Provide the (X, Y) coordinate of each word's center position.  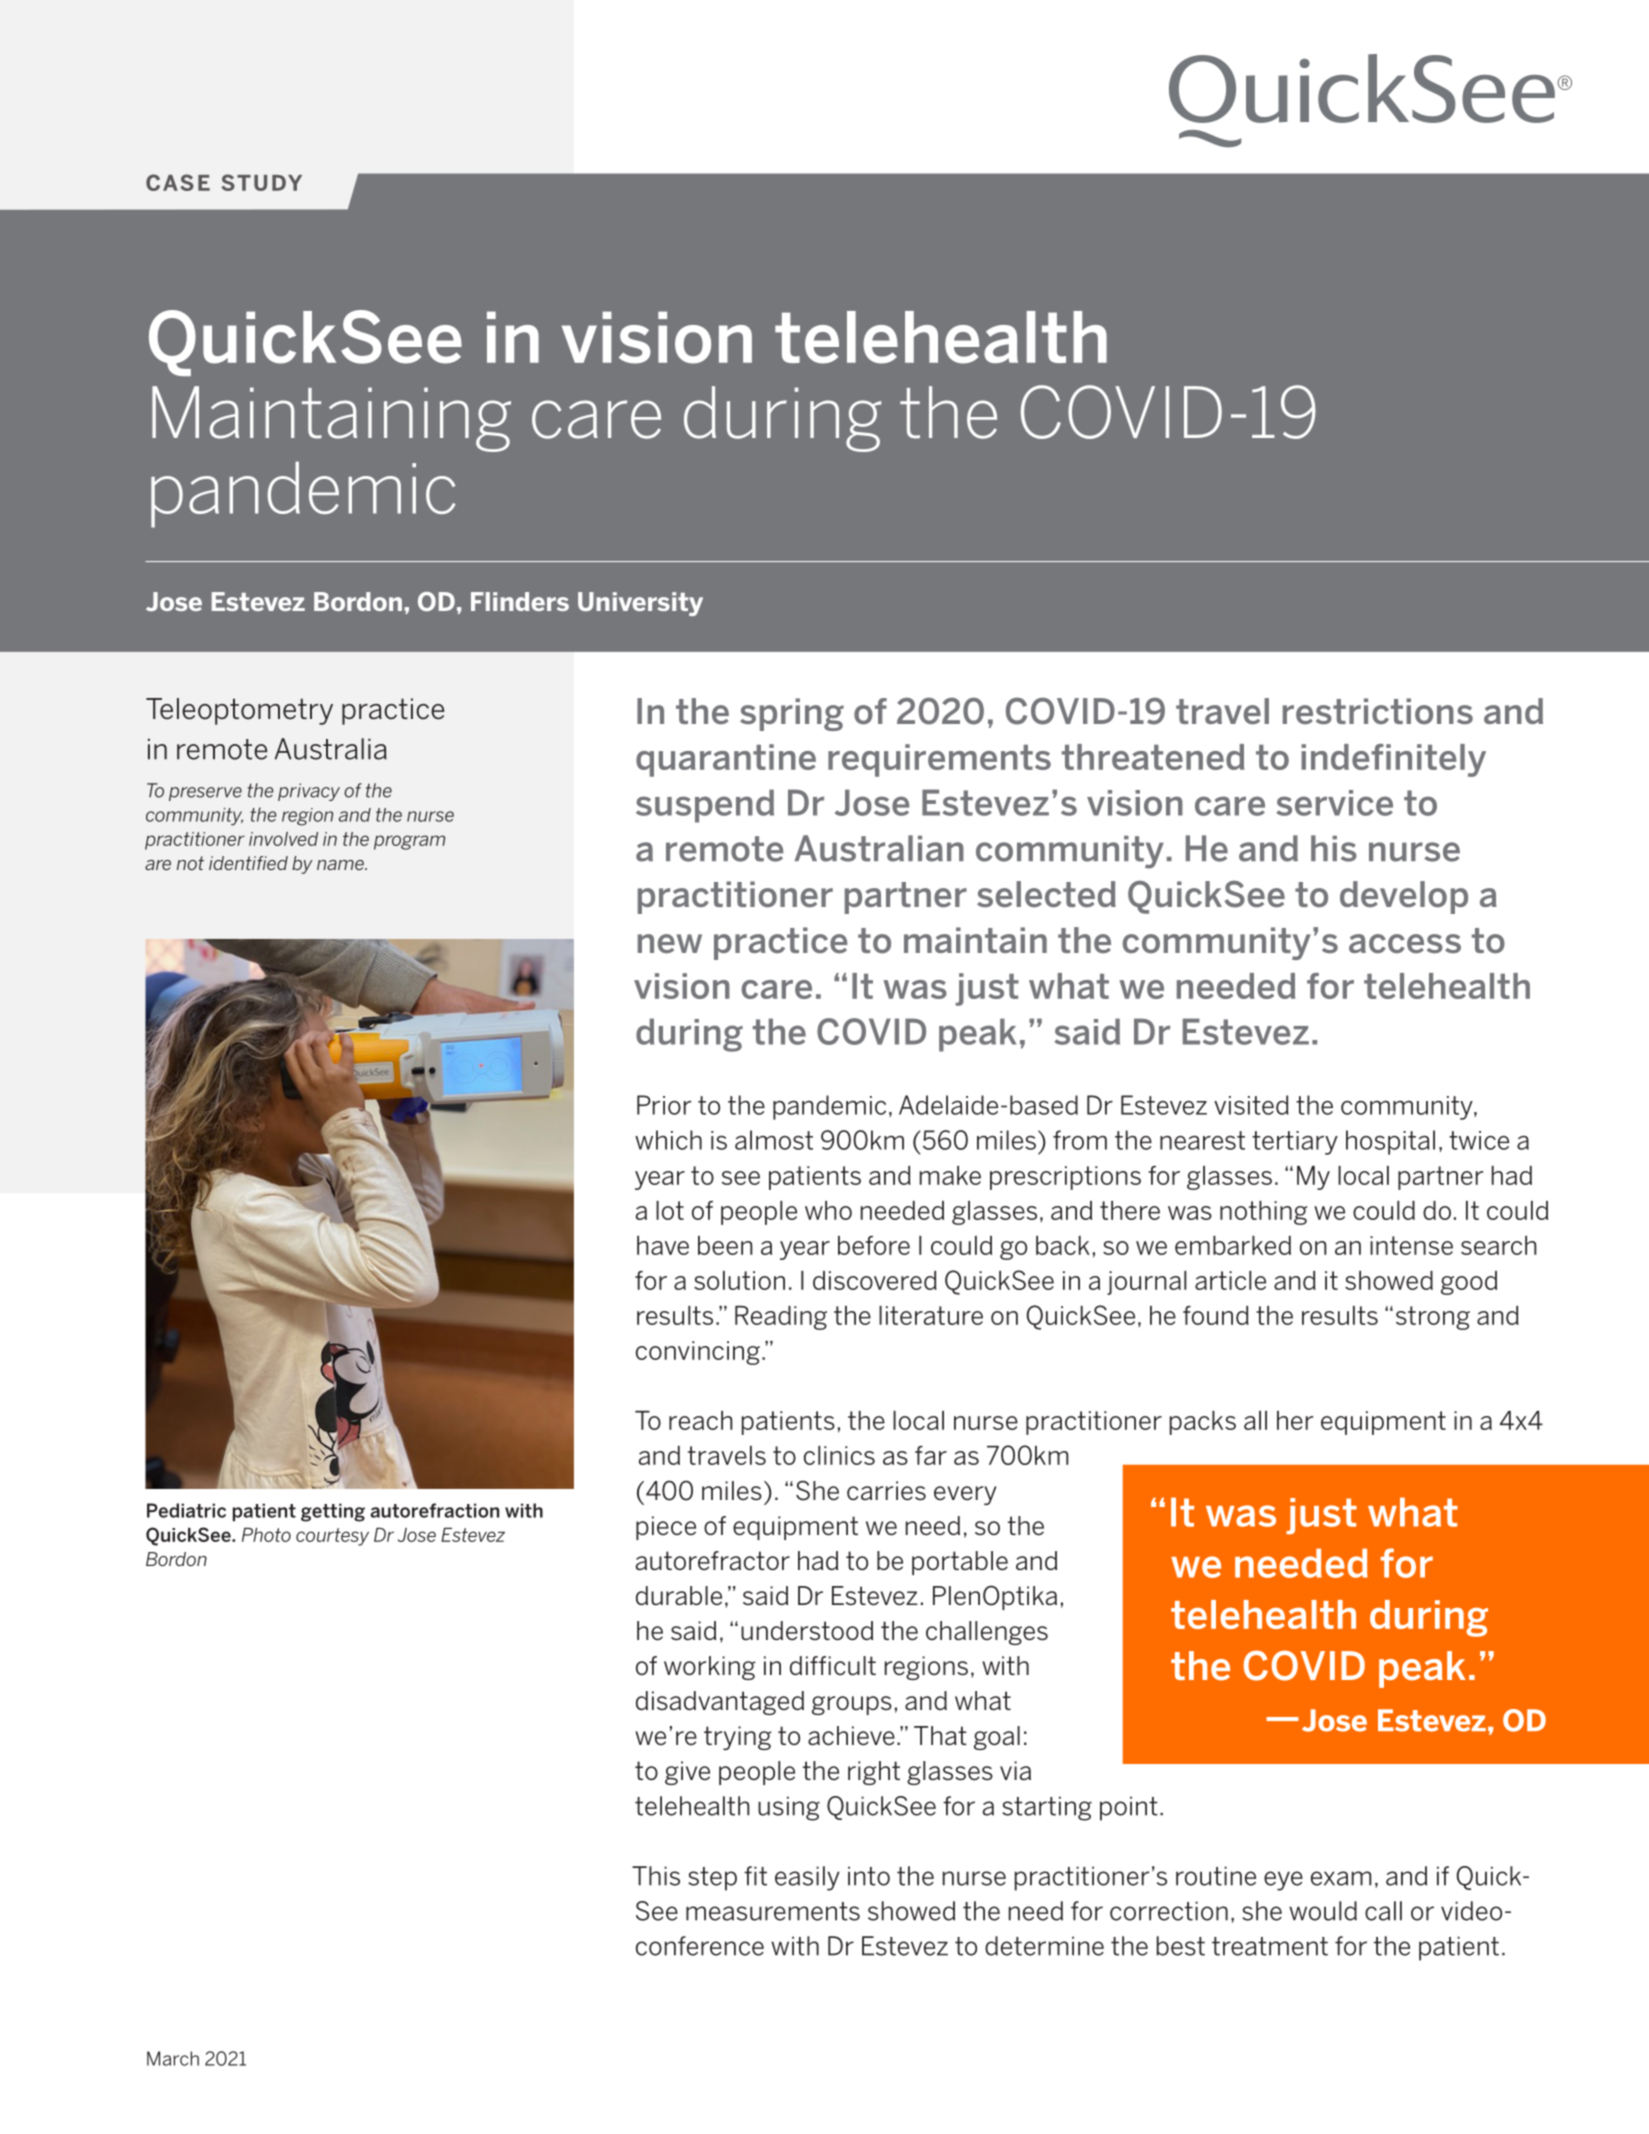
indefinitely (1393, 760)
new (670, 944)
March (173, 2058)
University (640, 604)
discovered (875, 1280)
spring (792, 714)
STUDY (261, 182)
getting (333, 1512)
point (1129, 1808)
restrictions (1378, 711)
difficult (833, 1666)
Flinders (520, 601)
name (341, 865)
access (1405, 944)
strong (1433, 1318)
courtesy (332, 1537)
